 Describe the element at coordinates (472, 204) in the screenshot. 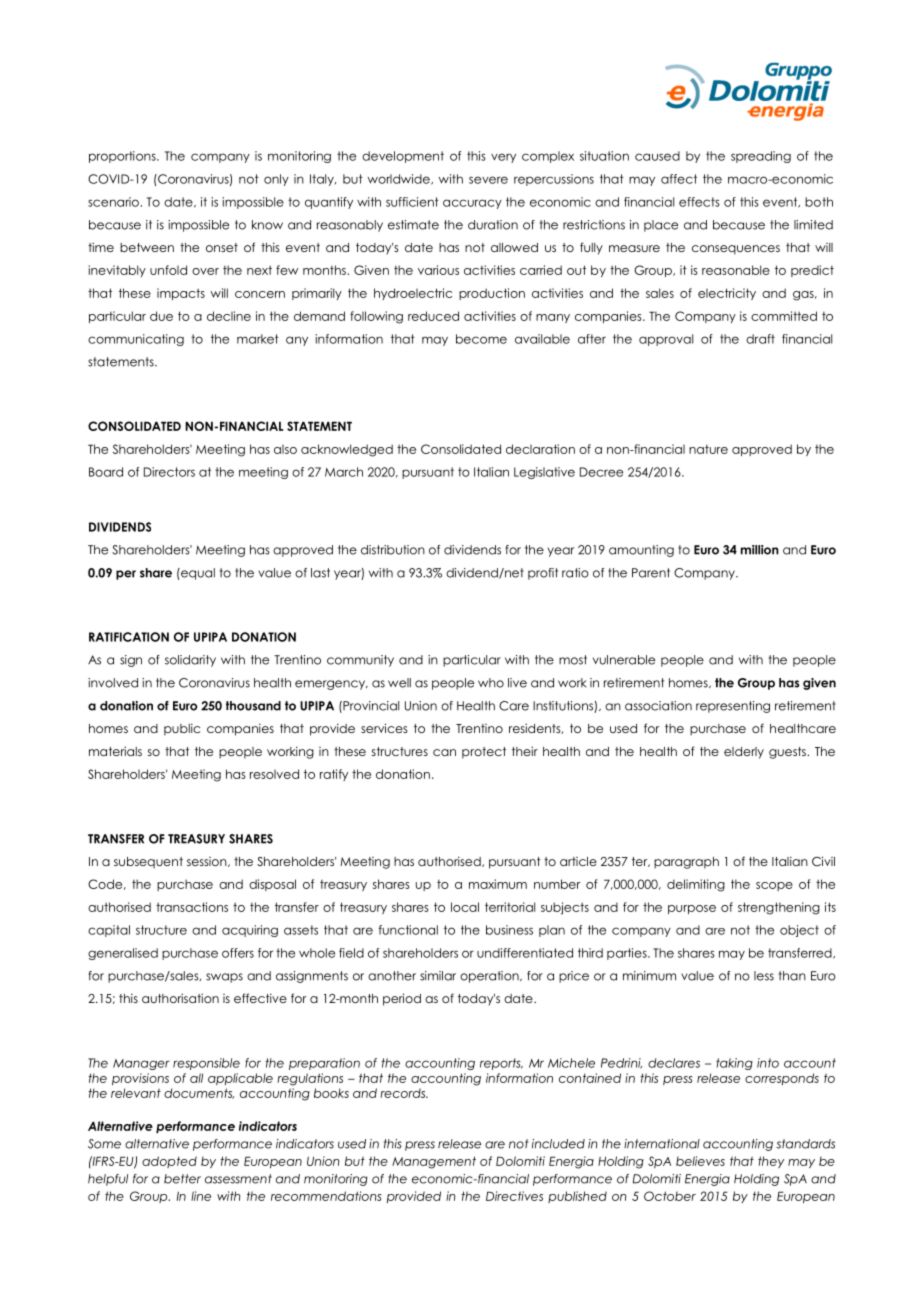

I see `accuracy` at that location.
